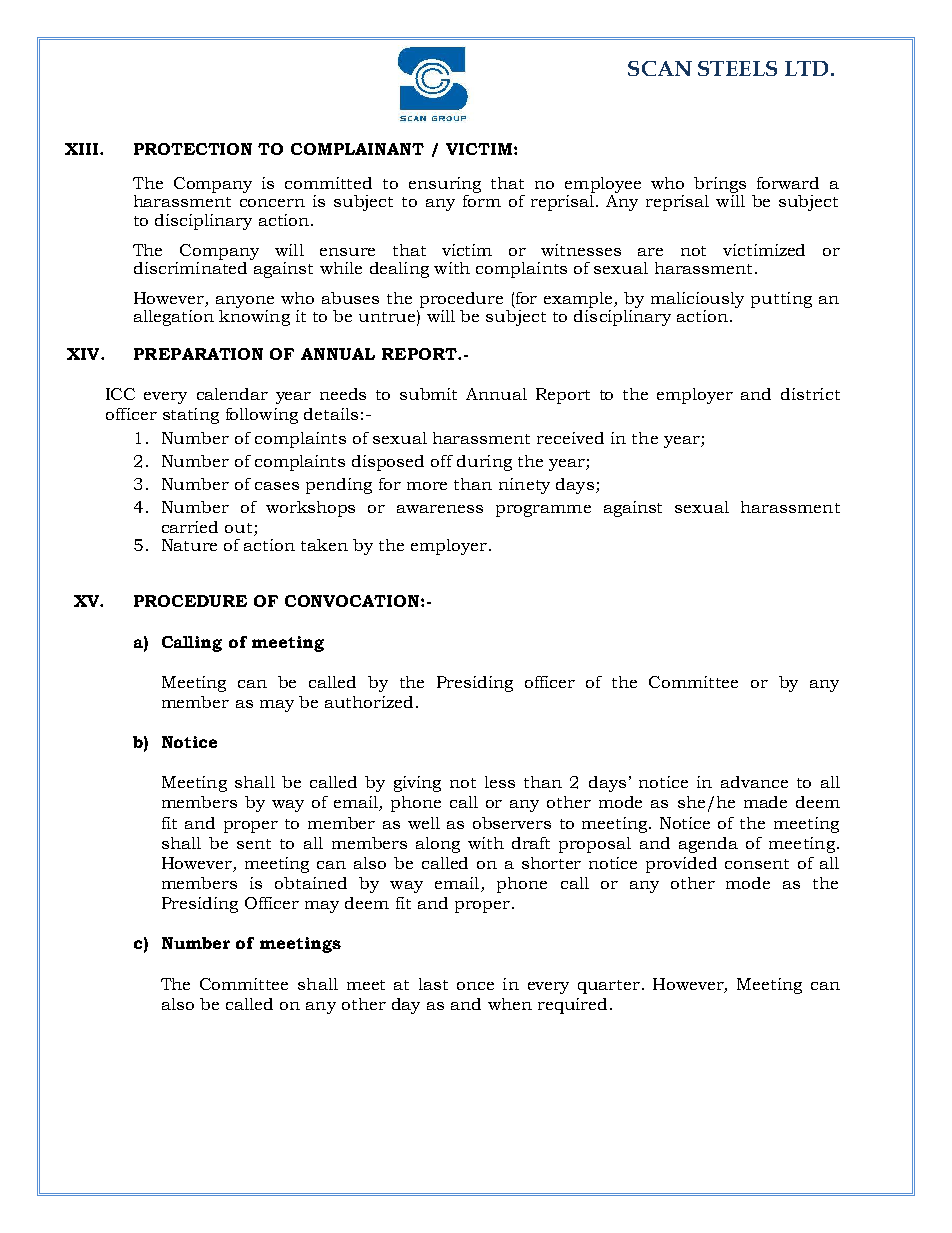 This page has height=1233, width=952. I want to click on awareness, so click(440, 509).
